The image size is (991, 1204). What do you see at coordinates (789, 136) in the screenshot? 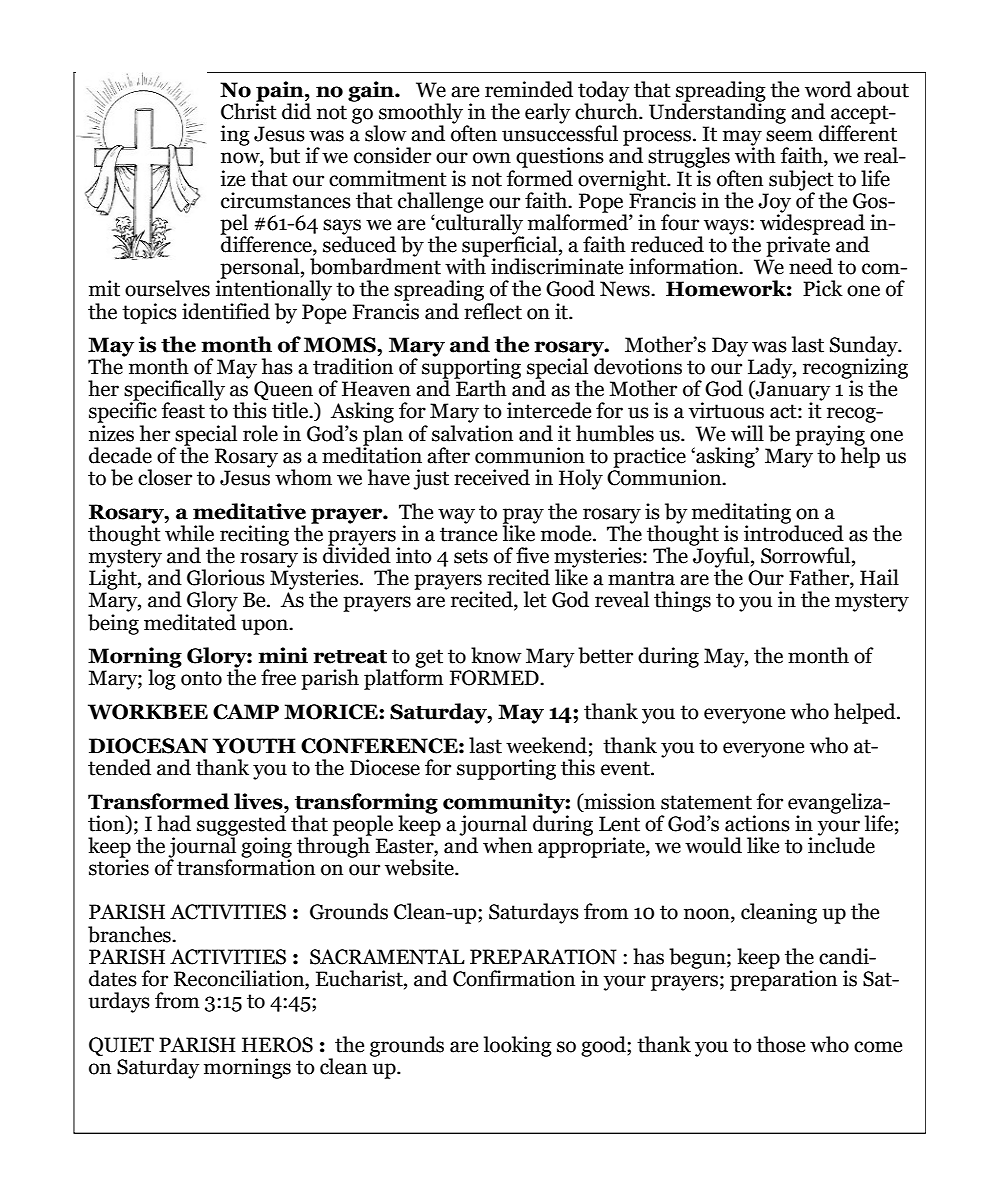
I see `seem` at bounding box center [789, 136].
